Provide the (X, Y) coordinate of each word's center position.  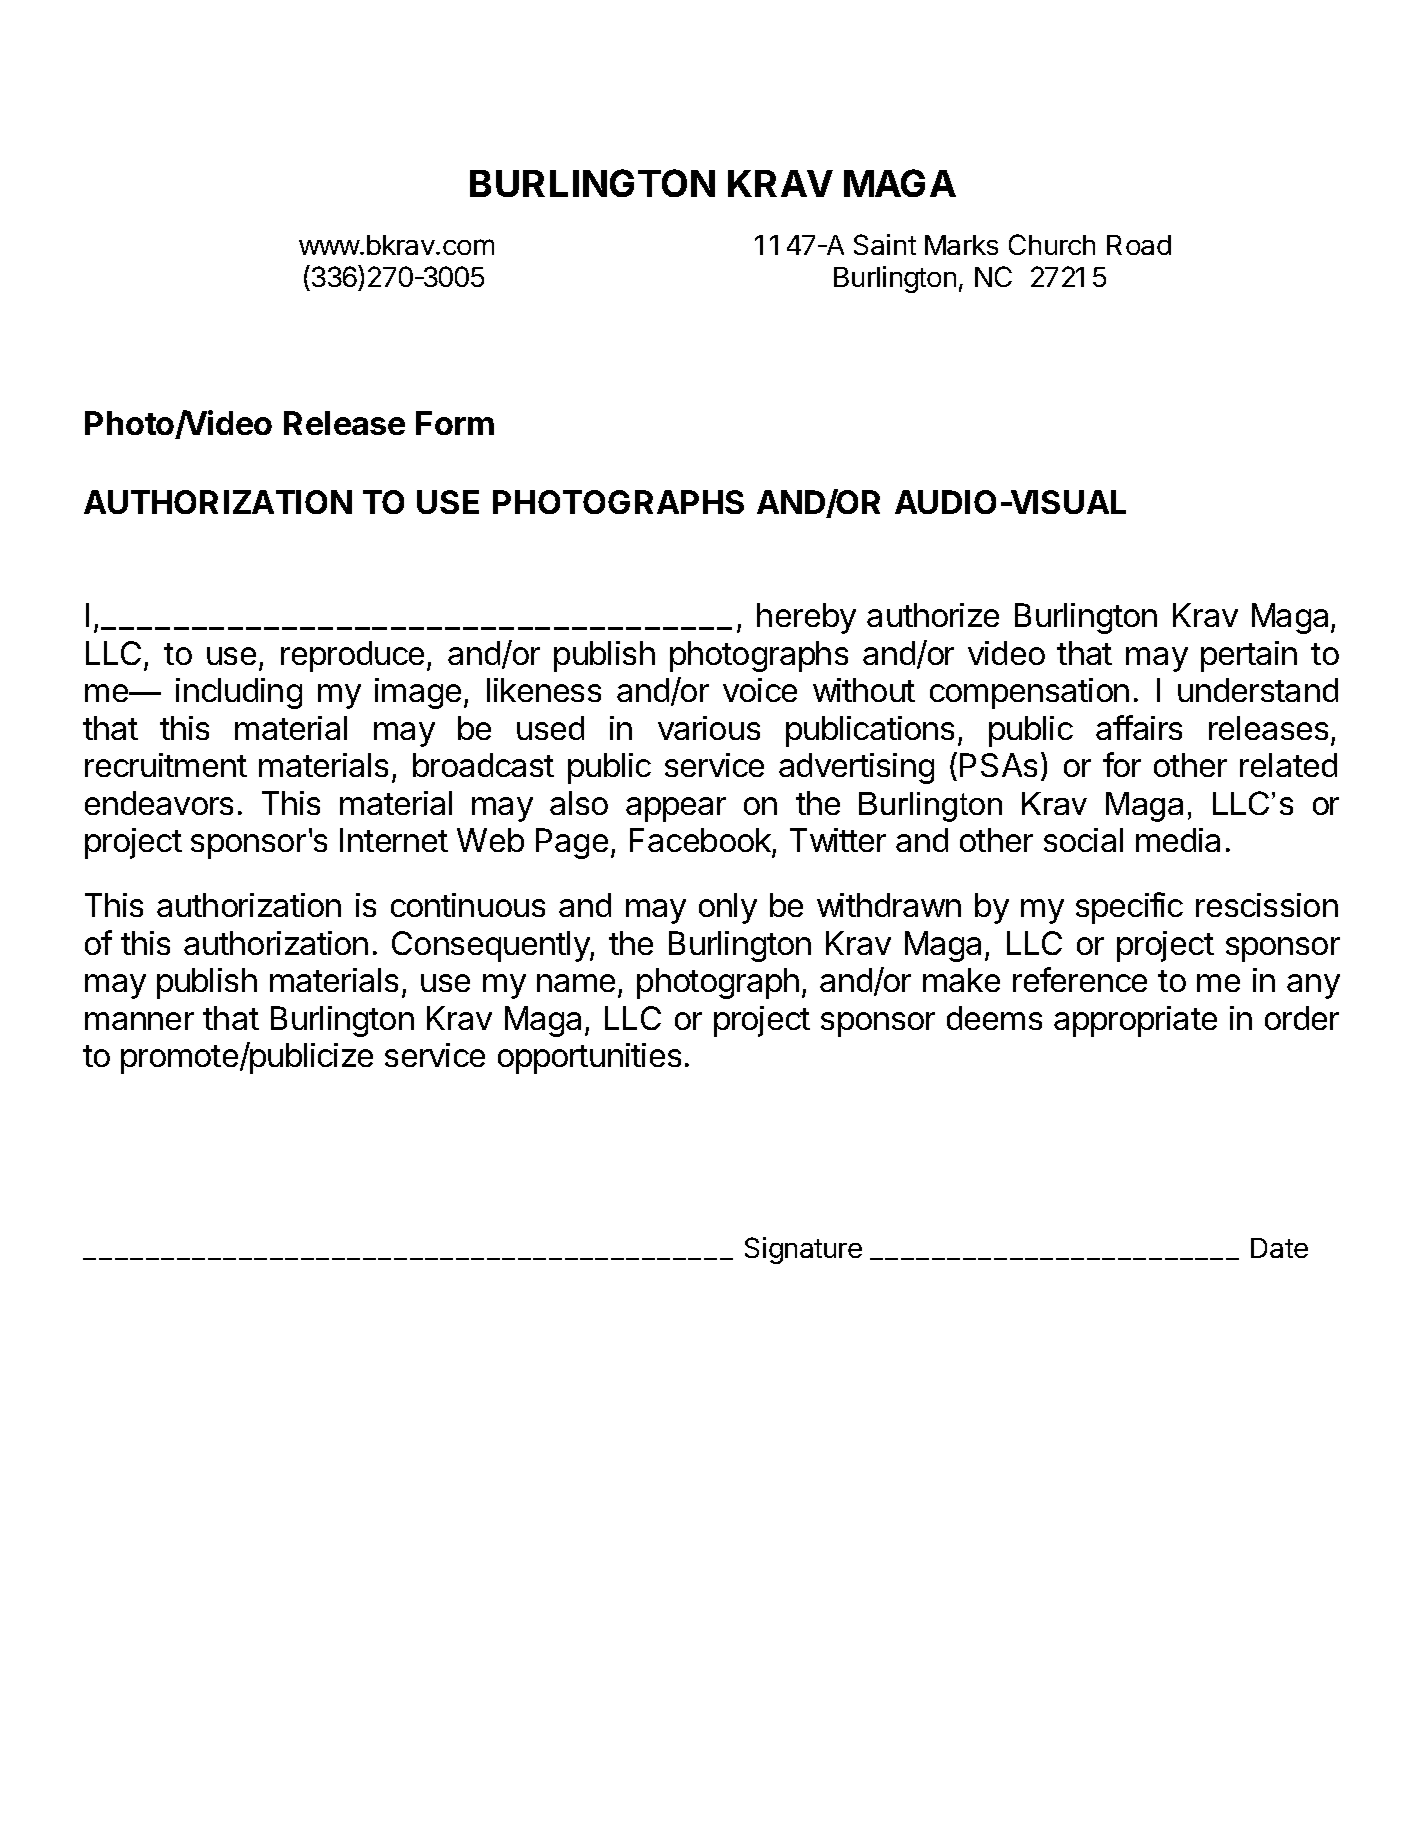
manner (139, 1021)
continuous (468, 905)
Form (455, 423)
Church (1052, 244)
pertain (1249, 656)
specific (1129, 908)
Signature (803, 1250)
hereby (806, 618)
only (728, 908)
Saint (885, 244)
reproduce (352, 656)
